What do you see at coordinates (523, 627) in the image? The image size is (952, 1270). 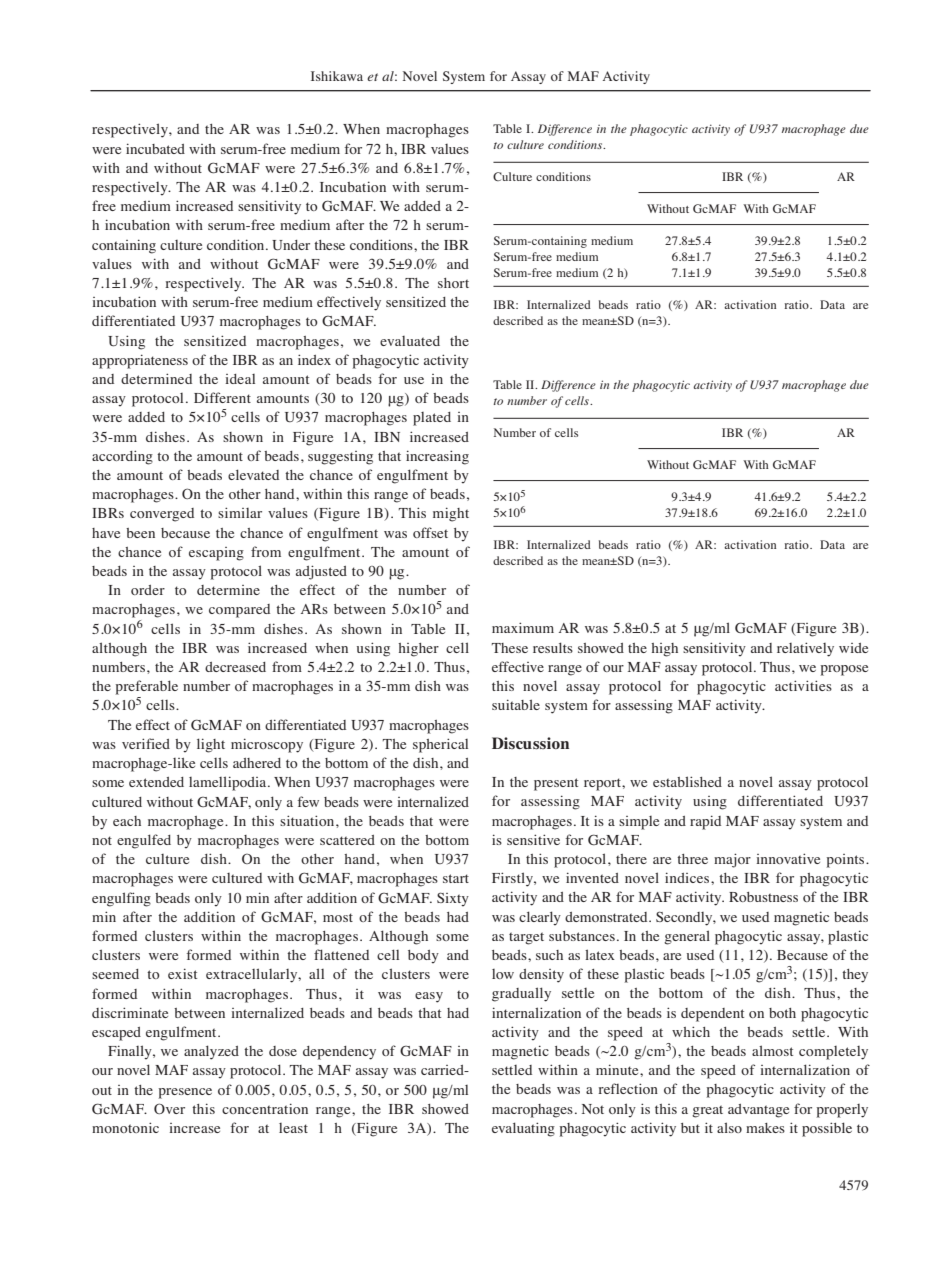 I see `maximum` at bounding box center [523, 627].
